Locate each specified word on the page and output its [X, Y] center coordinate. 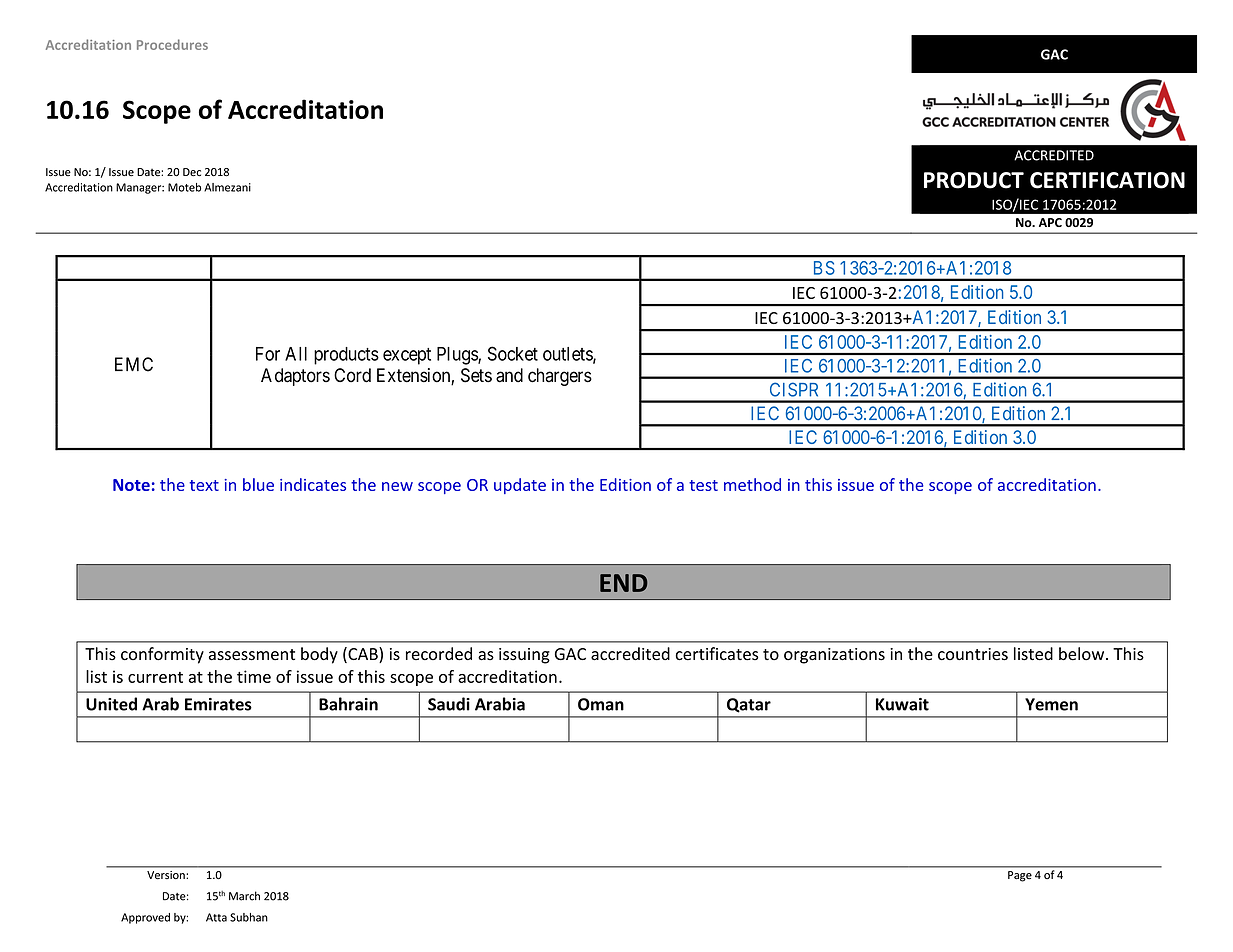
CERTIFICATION [1107, 180]
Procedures [172, 44]
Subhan [249, 917]
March [244, 896]
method [752, 484]
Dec [192, 172]
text [204, 485]
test [703, 485]
